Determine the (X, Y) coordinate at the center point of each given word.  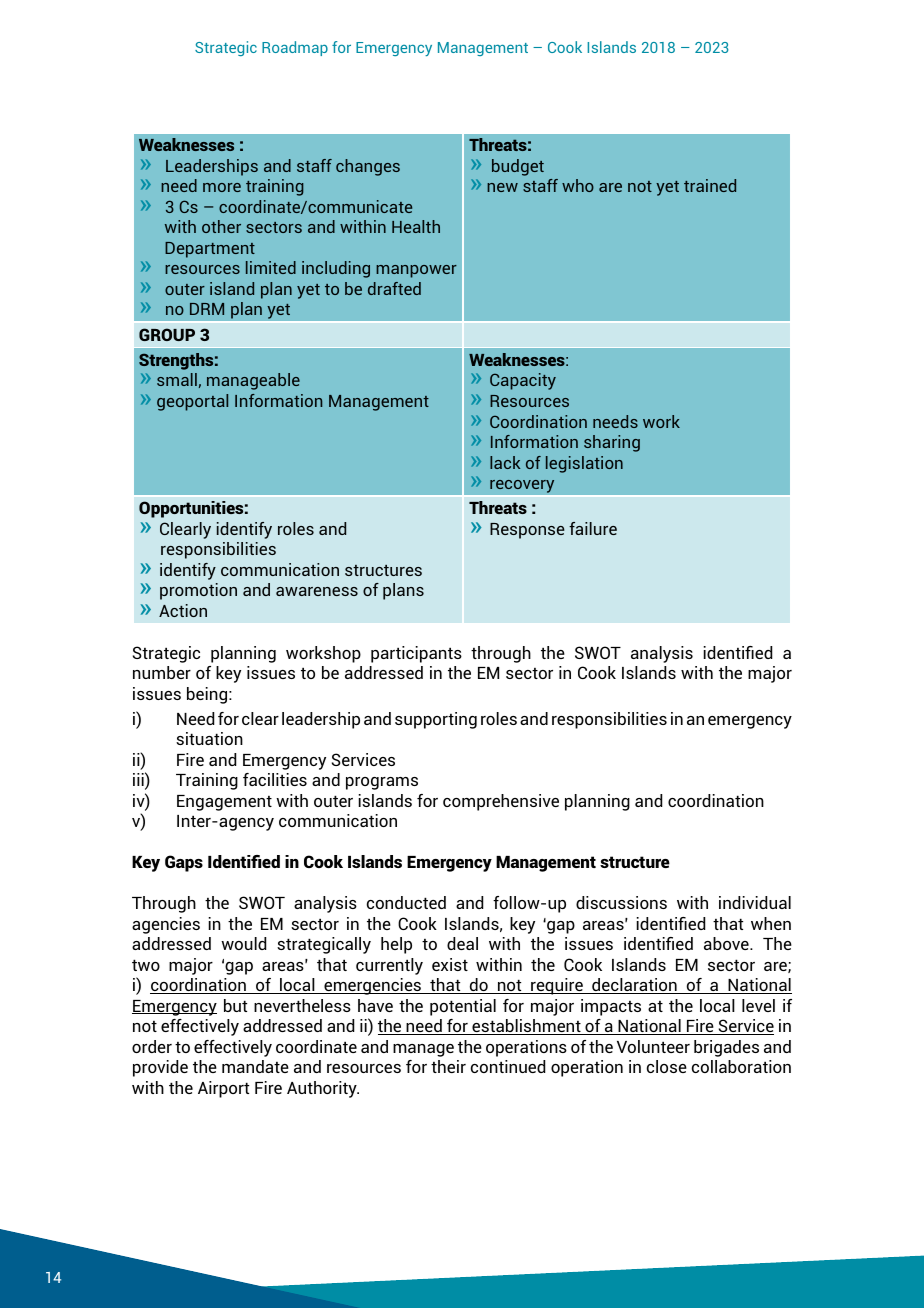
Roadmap (295, 48)
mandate (255, 1066)
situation (209, 738)
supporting (436, 720)
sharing (612, 443)
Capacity (523, 381)
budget (518, 167)
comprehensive (501, 802)
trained (710, 185)
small (177, 379)
